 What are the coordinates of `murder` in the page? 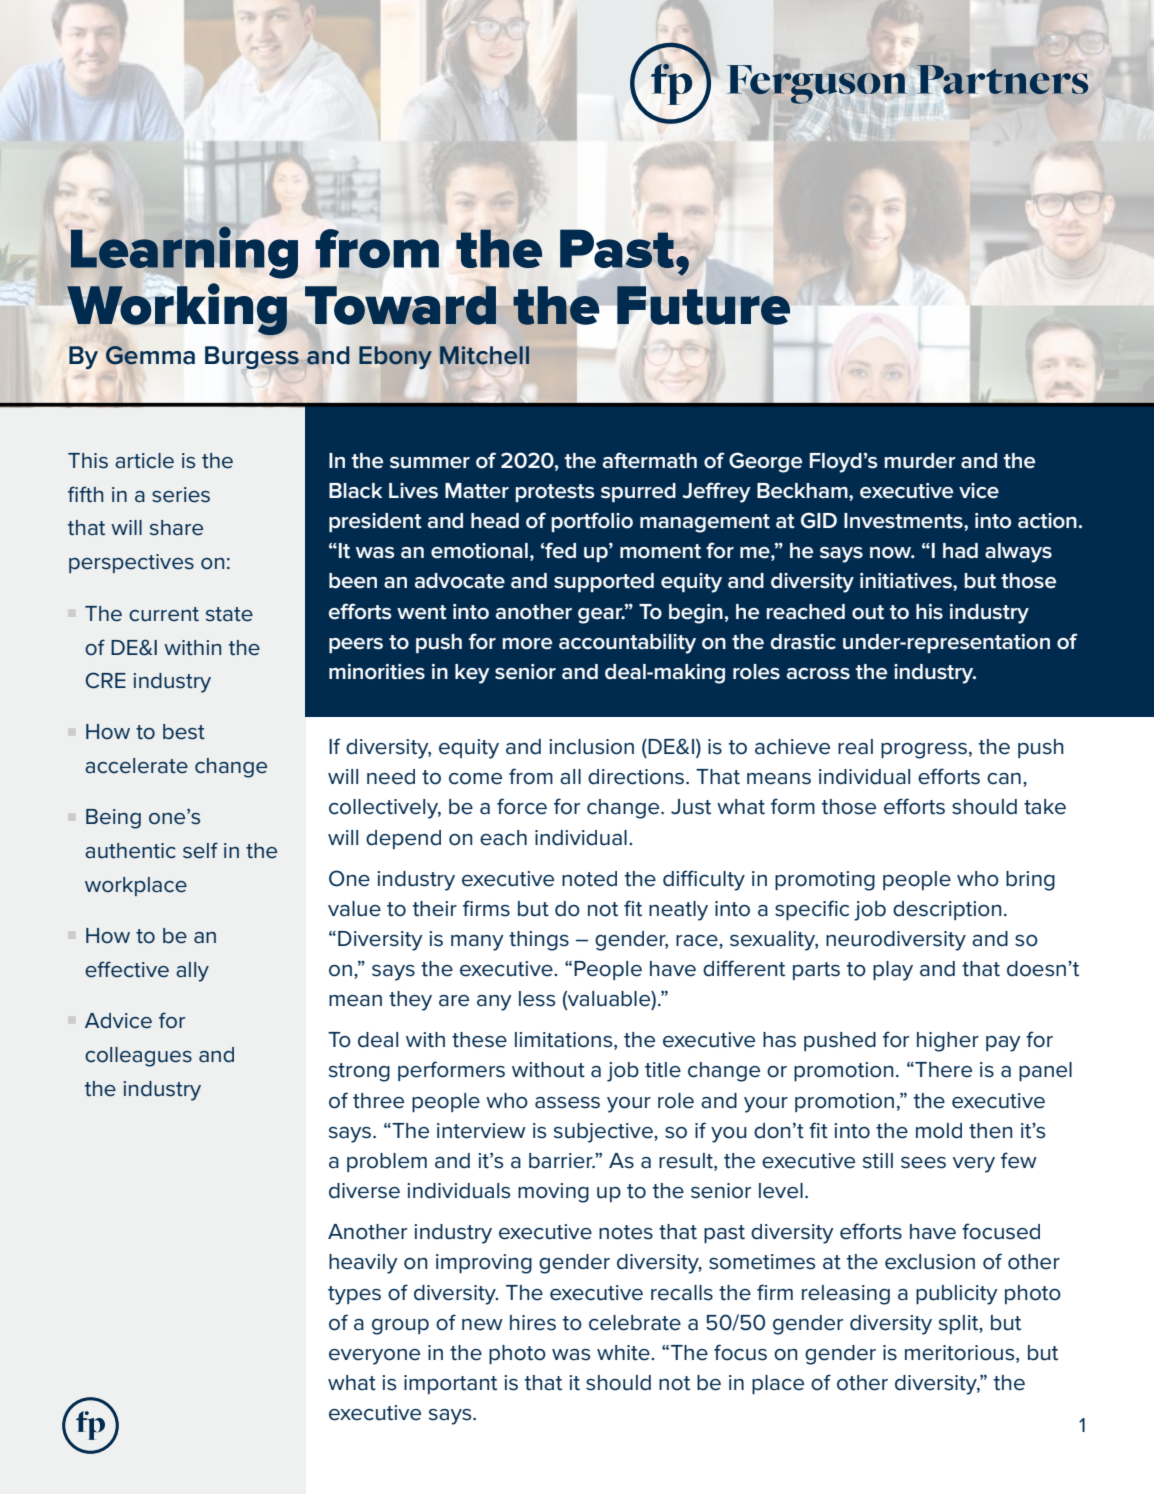 It's located at (920, 461).
